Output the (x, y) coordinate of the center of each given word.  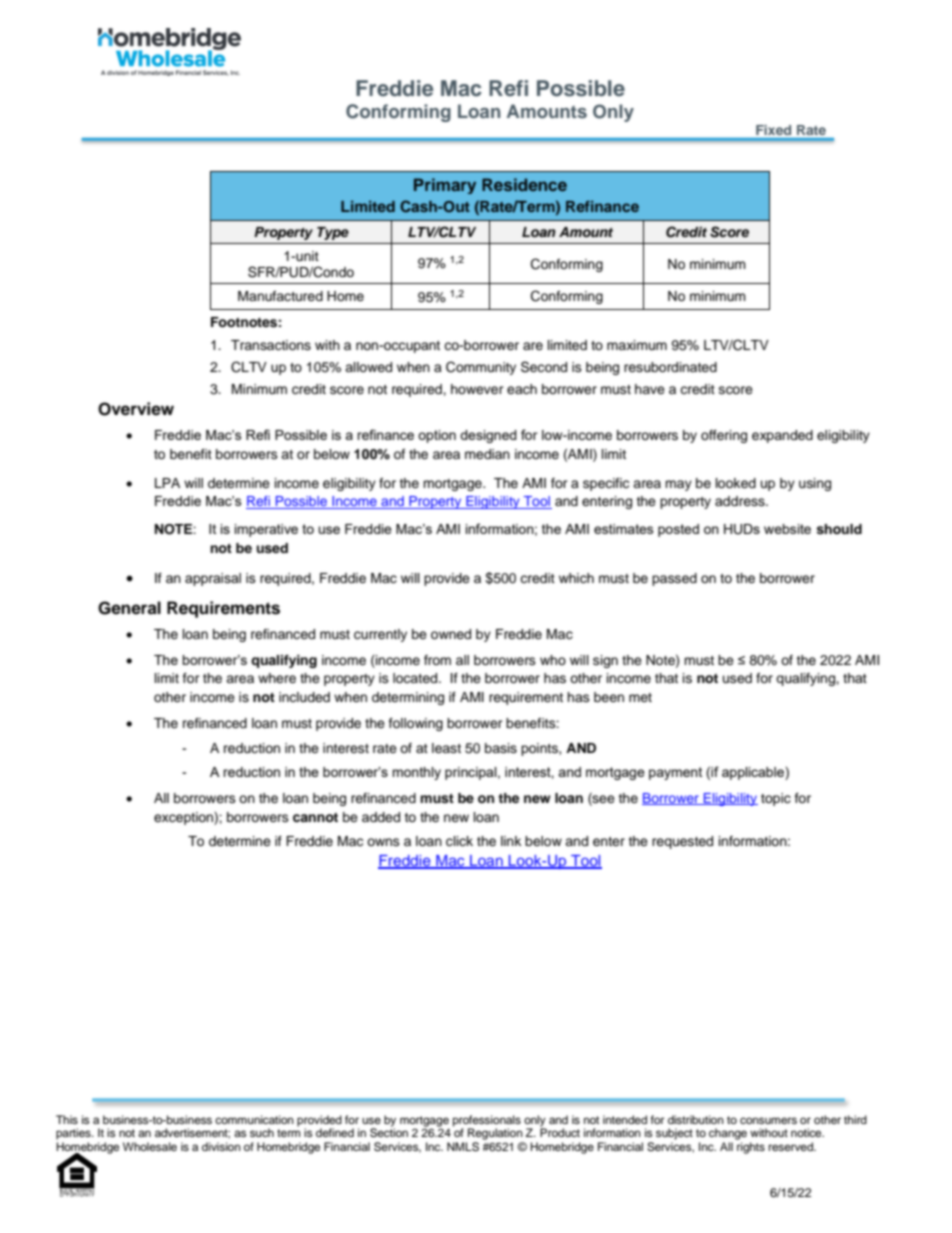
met (640, 697)
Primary (445, 186)
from (437, 660)
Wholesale (150, 1146)
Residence (524, 184)
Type (333, 233)
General (129, 608)
